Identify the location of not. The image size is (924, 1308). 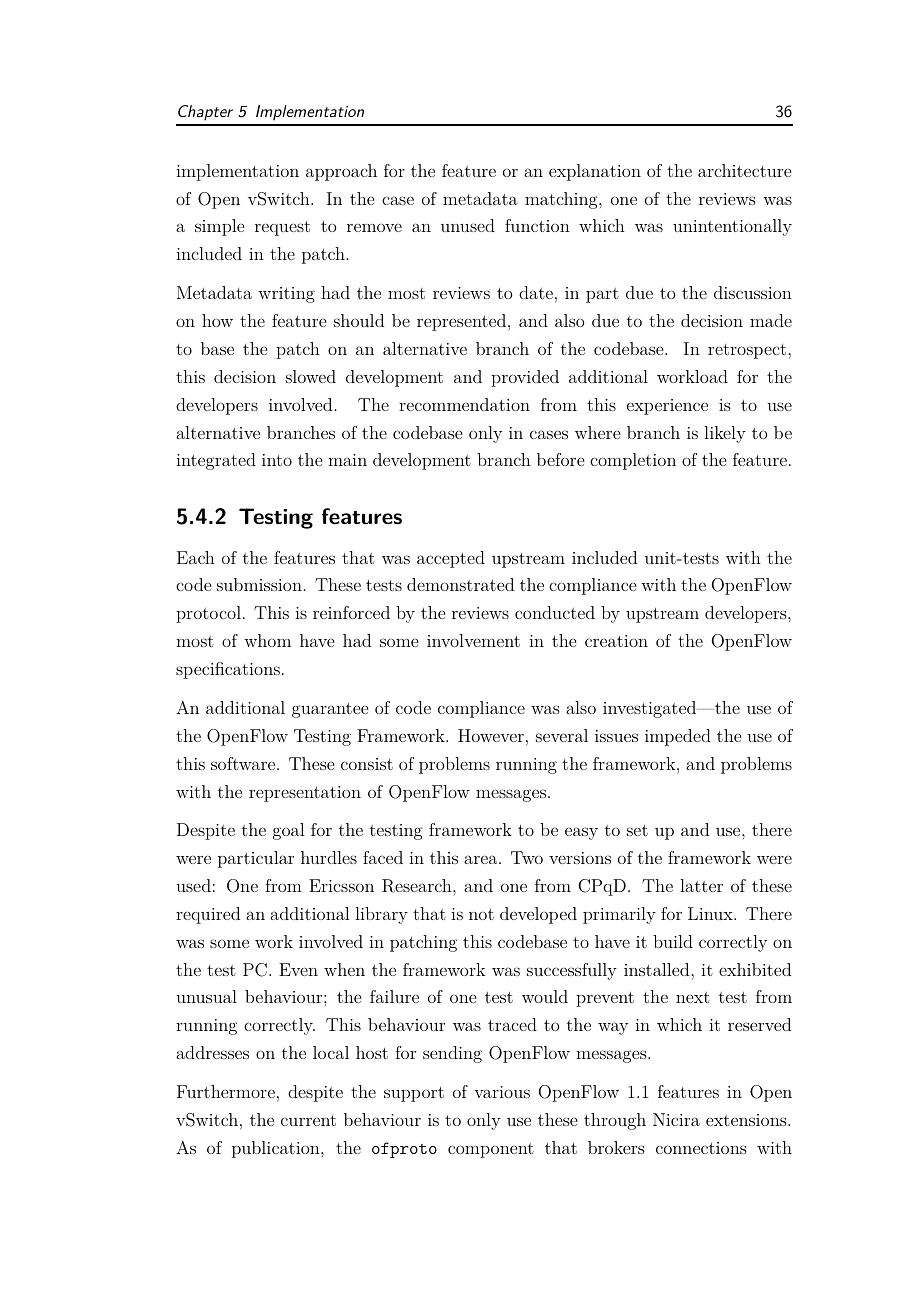
(481, 914).
